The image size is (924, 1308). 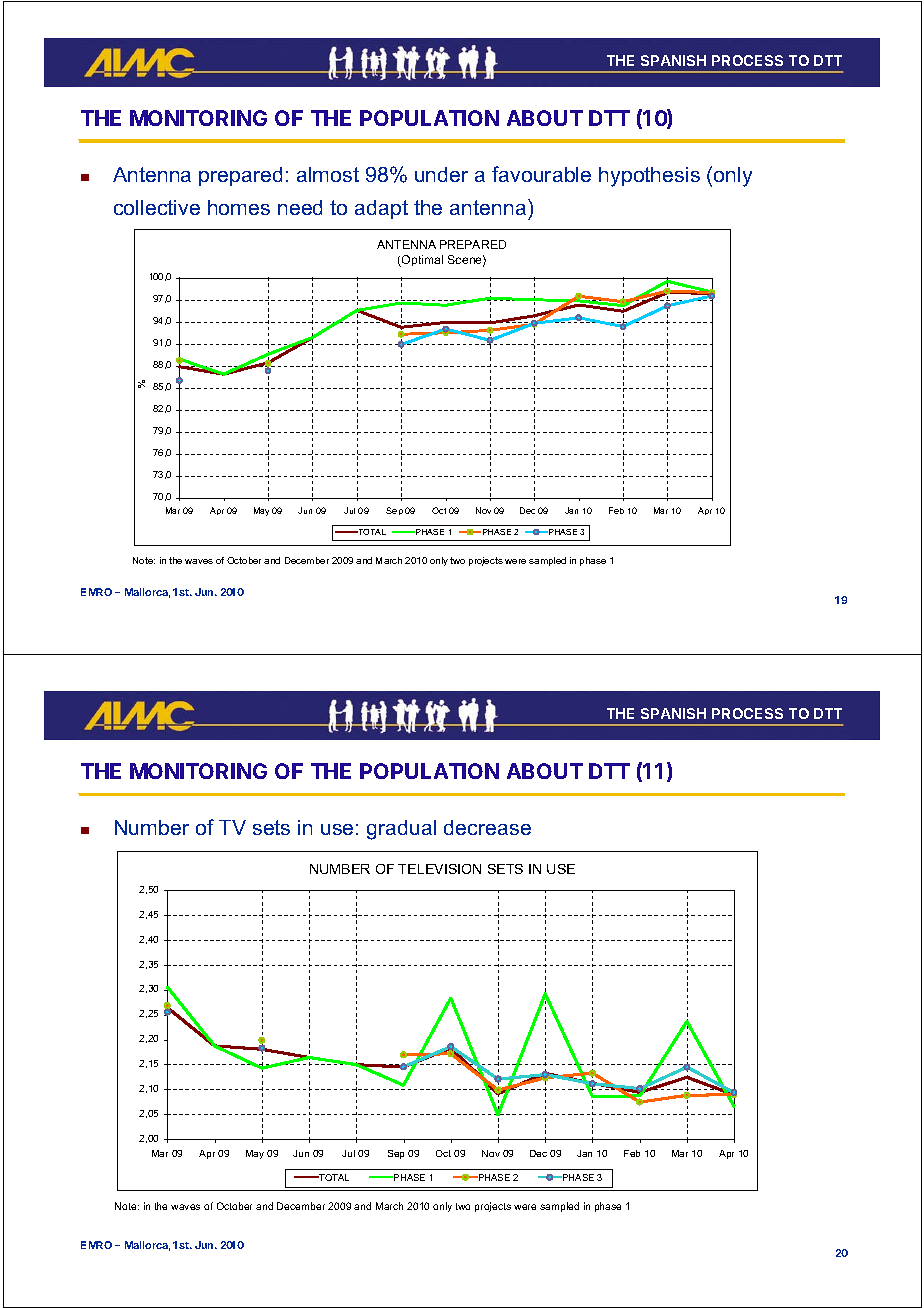 What do you see at coordinates (439, 869) in the document?
I see `TELEVISION` at bounding box center [439, 869].
